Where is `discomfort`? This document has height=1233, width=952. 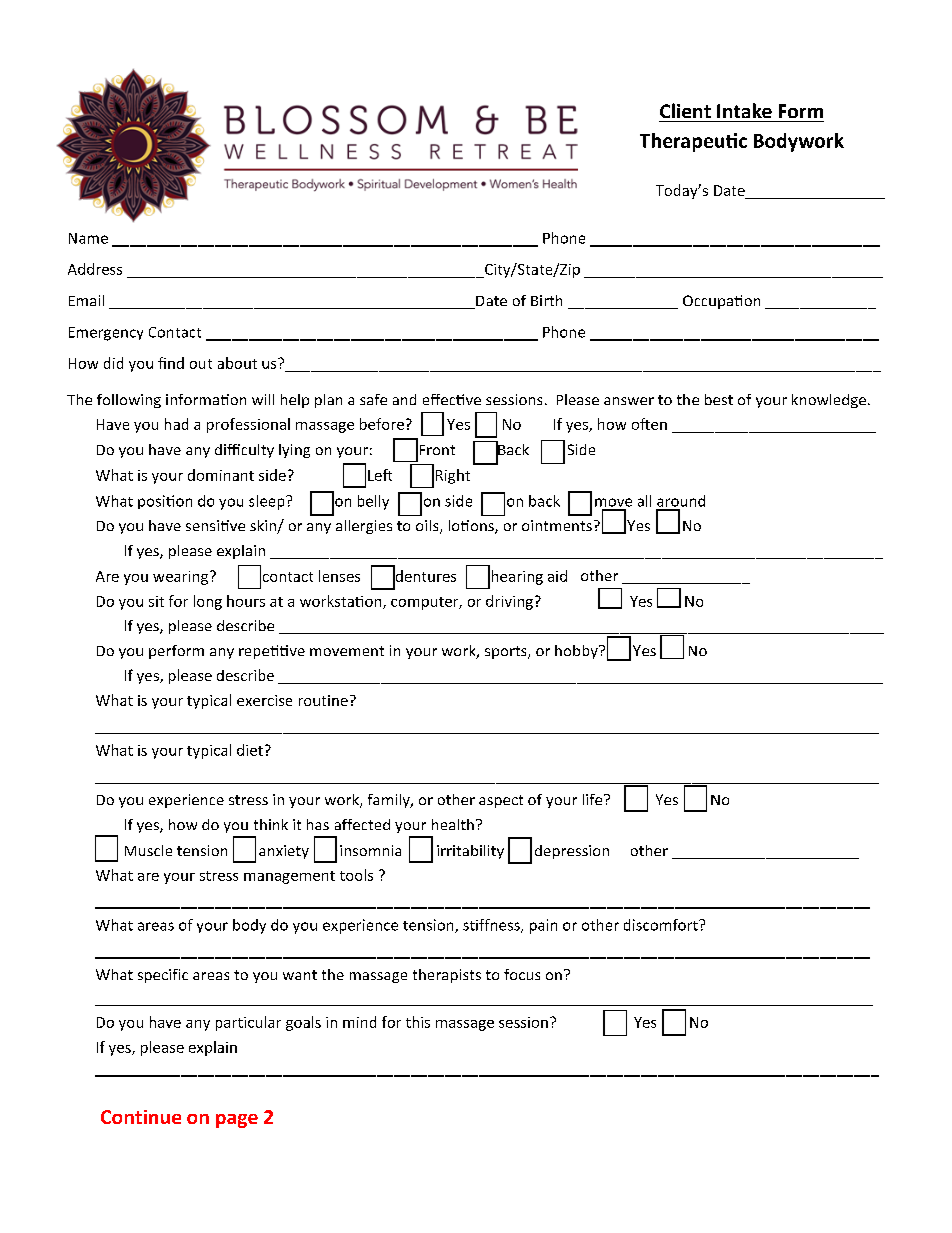 discomfort is located at coordinates (662, 925).
